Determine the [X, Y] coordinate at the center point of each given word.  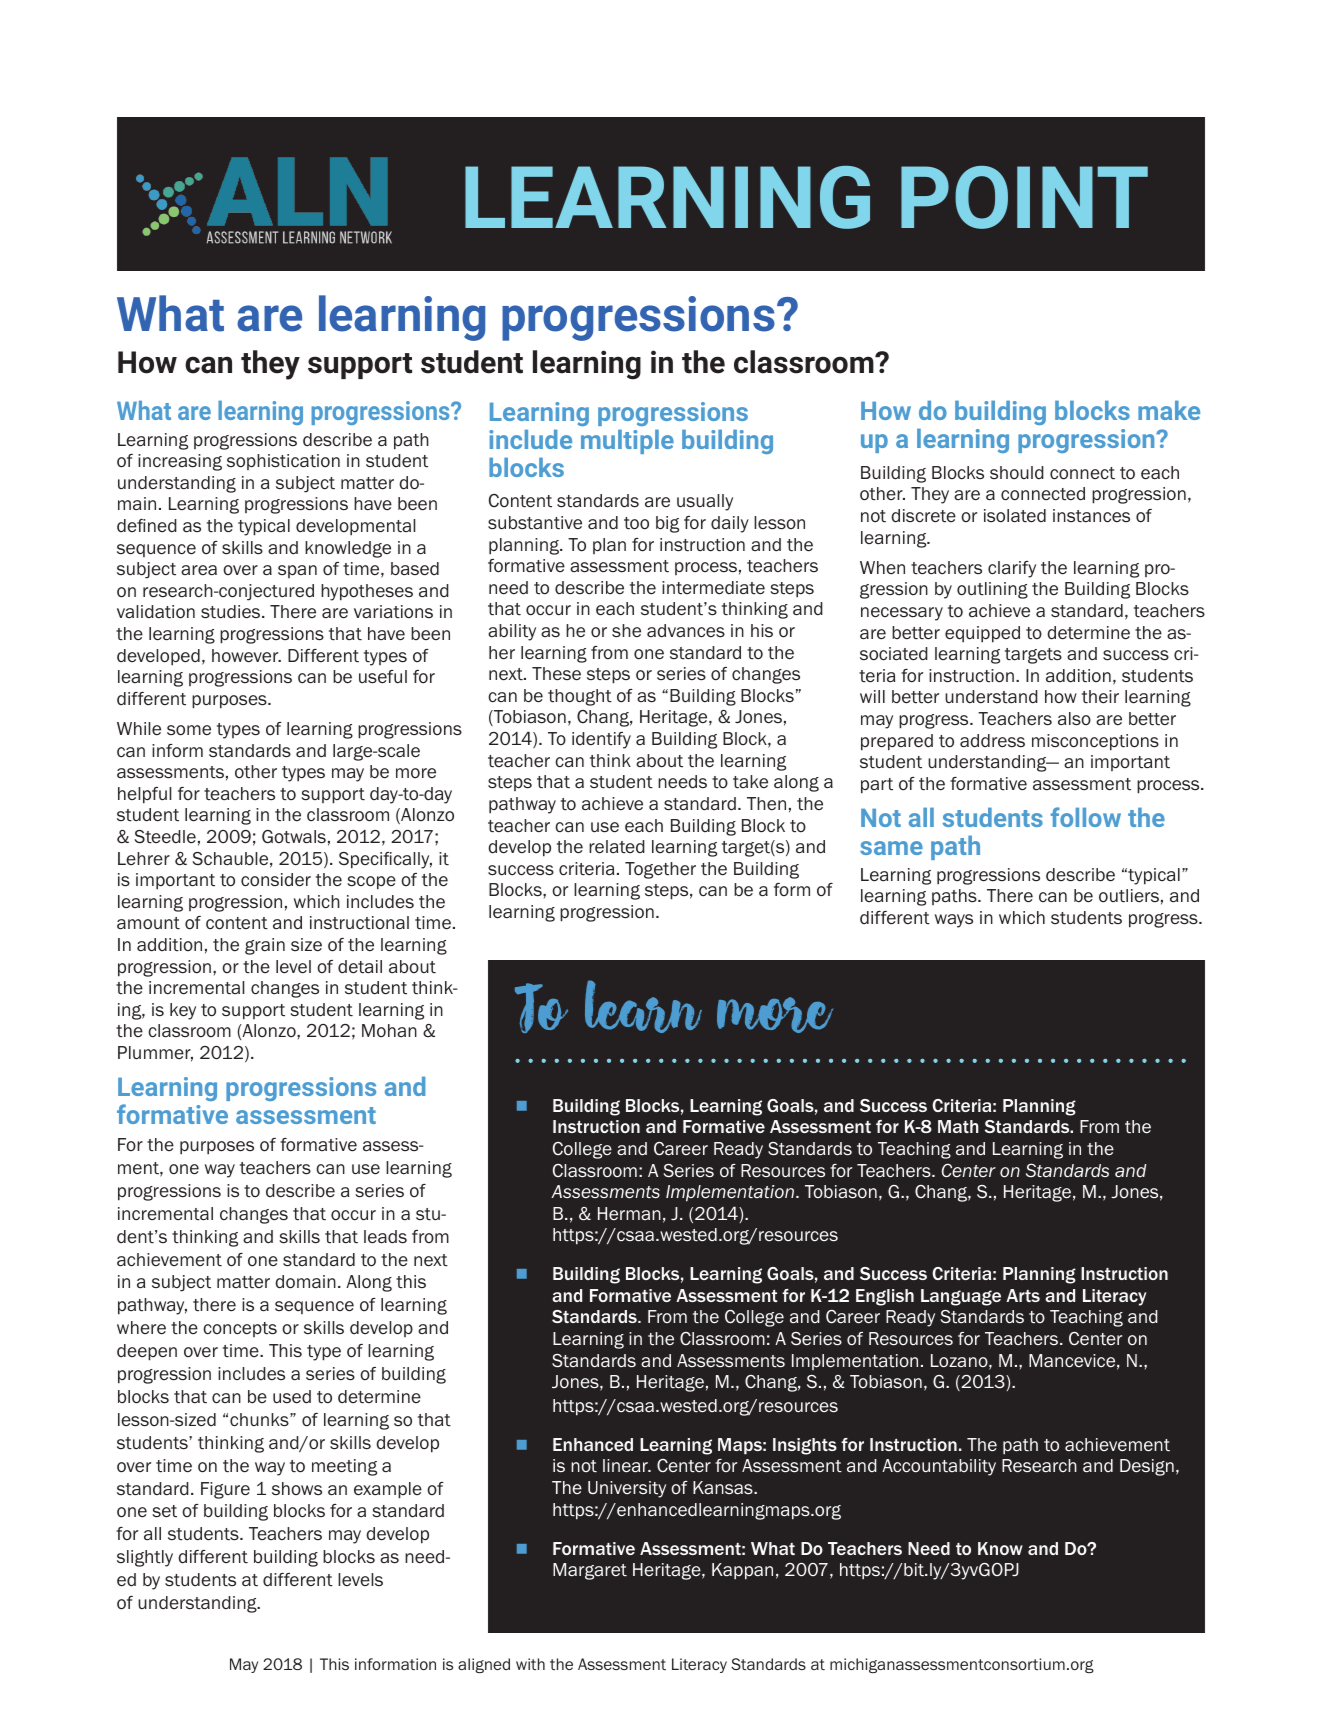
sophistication [283, 462]
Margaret [590, 1571]
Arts [1023, 1295]
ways [954, 921]
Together [660, 870]
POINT [1024, 197]
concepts [240, 1329]
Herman [629, 1213]
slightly [145, 1558]
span [297, 571]
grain [265, 946]
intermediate [713, 587]
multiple [627, 442]
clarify [1012, 569]
